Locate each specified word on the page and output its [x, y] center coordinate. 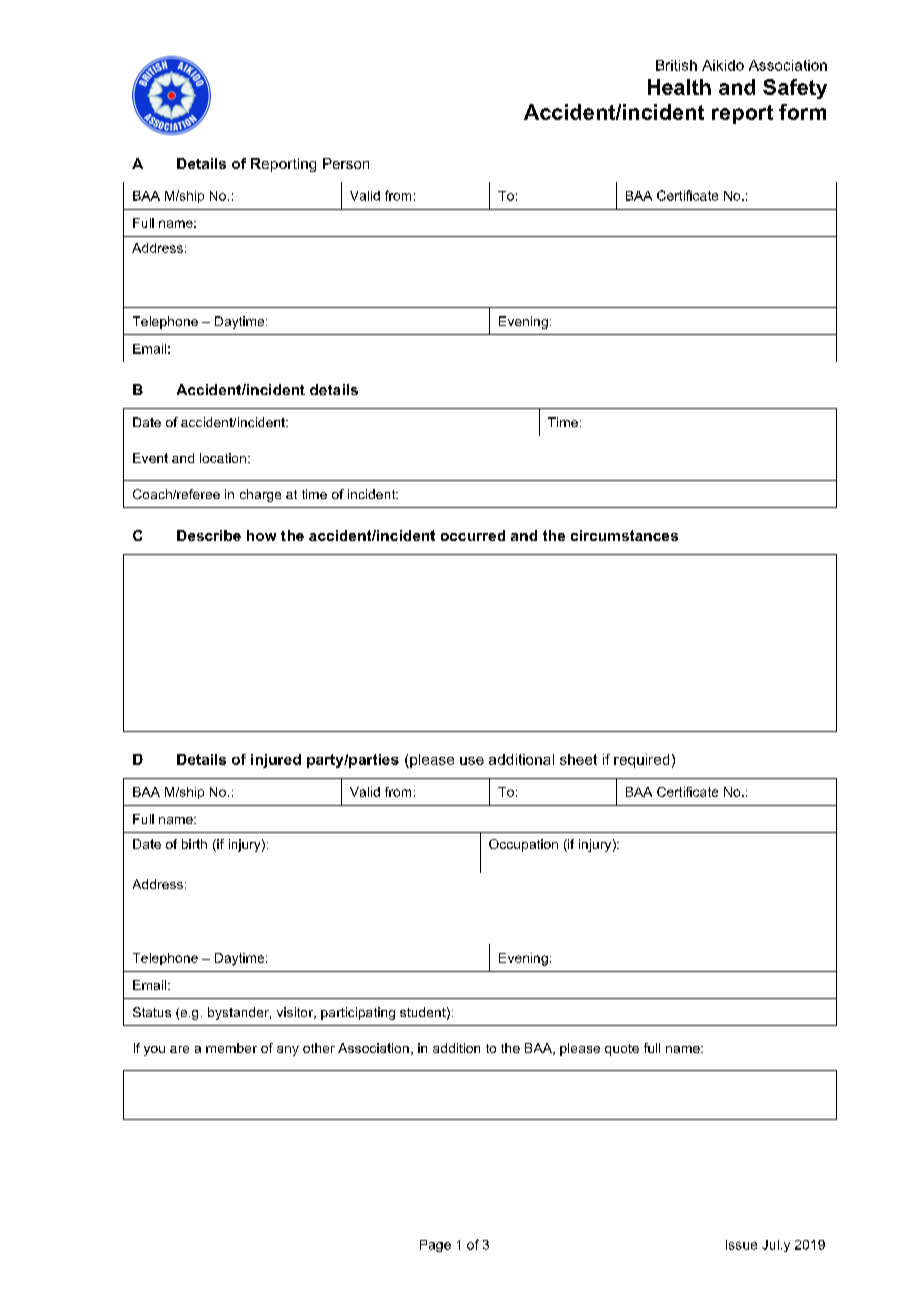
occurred [473, 535]
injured [276, 761]
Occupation [523, 845]
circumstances [624, 535]
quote [622, 1050]
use [472, 761]
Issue [741, 1245]
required [641, 761]
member [231, 1048]
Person [346, 163]
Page [435, 1246]
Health [679, 87]
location [223, 458]
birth [194, 844]
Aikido [723, 65]
